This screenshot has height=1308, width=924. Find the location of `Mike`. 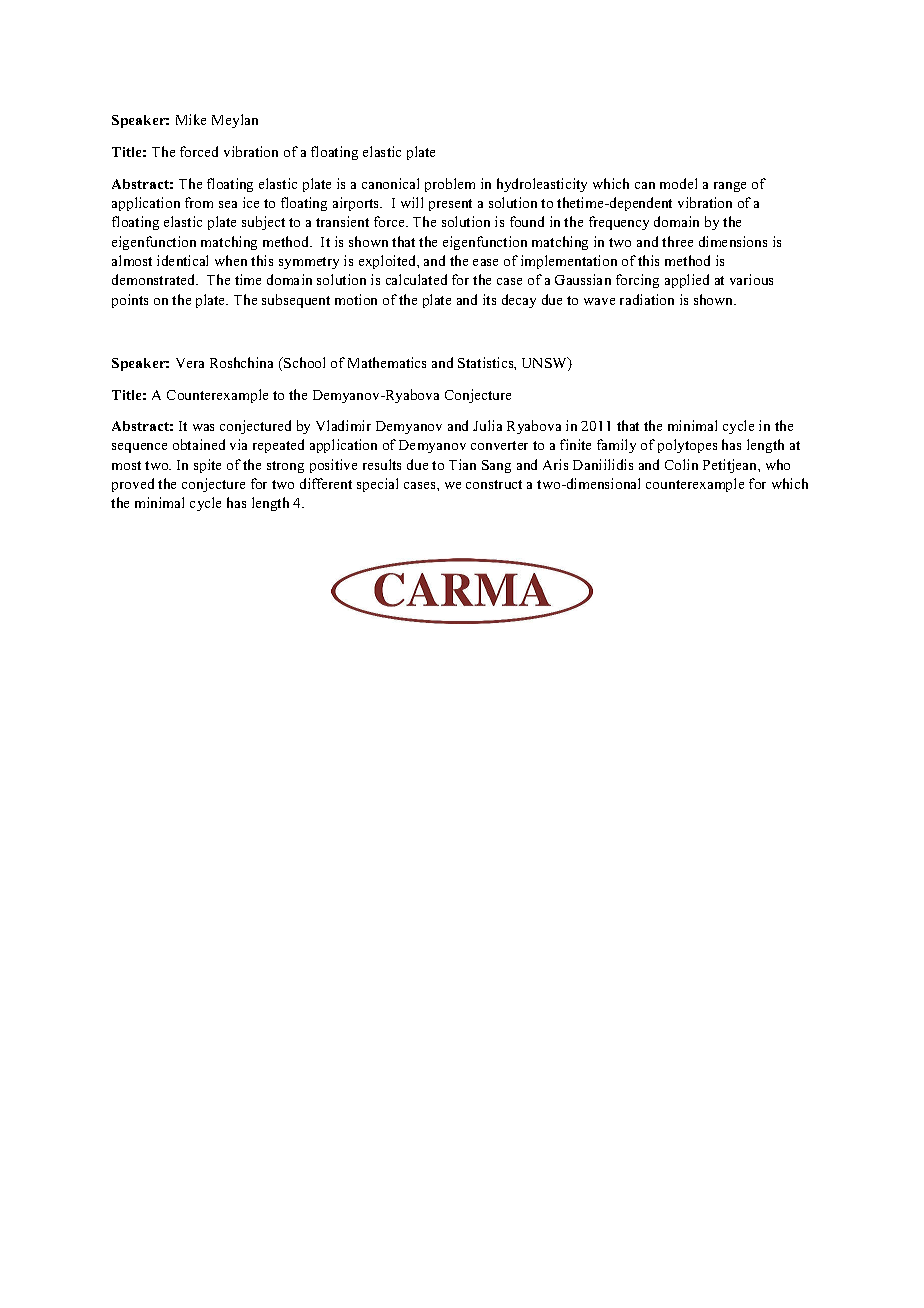

Mike is located at coordinates (191, 119).
